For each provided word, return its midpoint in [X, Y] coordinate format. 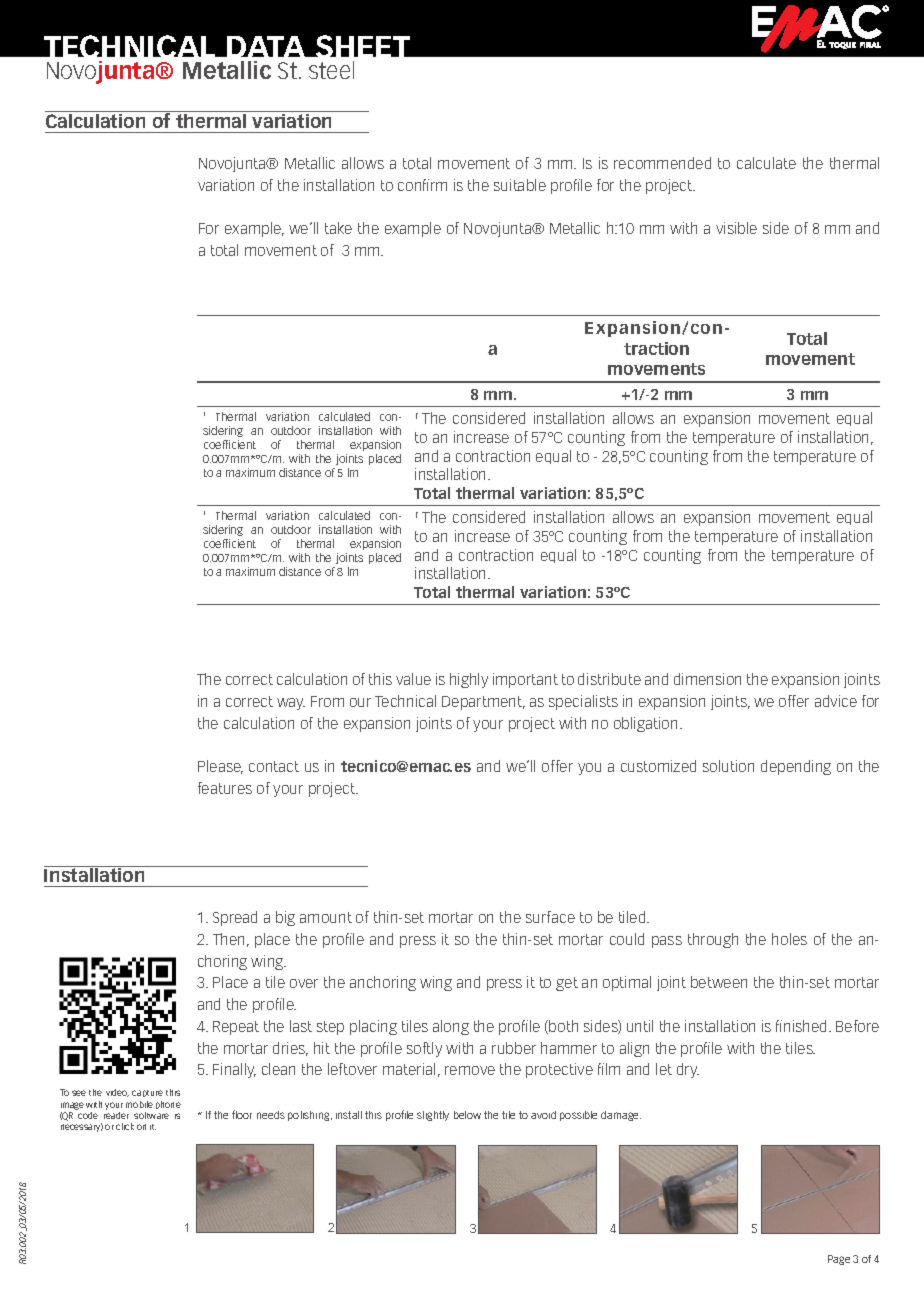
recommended [662, 163]
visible [736, 228]
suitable [520, 185]
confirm [422, 185]
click [125, 1126]
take [338, 228]
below [467, 1115]
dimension [707, 679]
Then [228, 939]
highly [469, 680]
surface [550, 917]
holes [789, 939]
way [291, 704]
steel [331, 70]
